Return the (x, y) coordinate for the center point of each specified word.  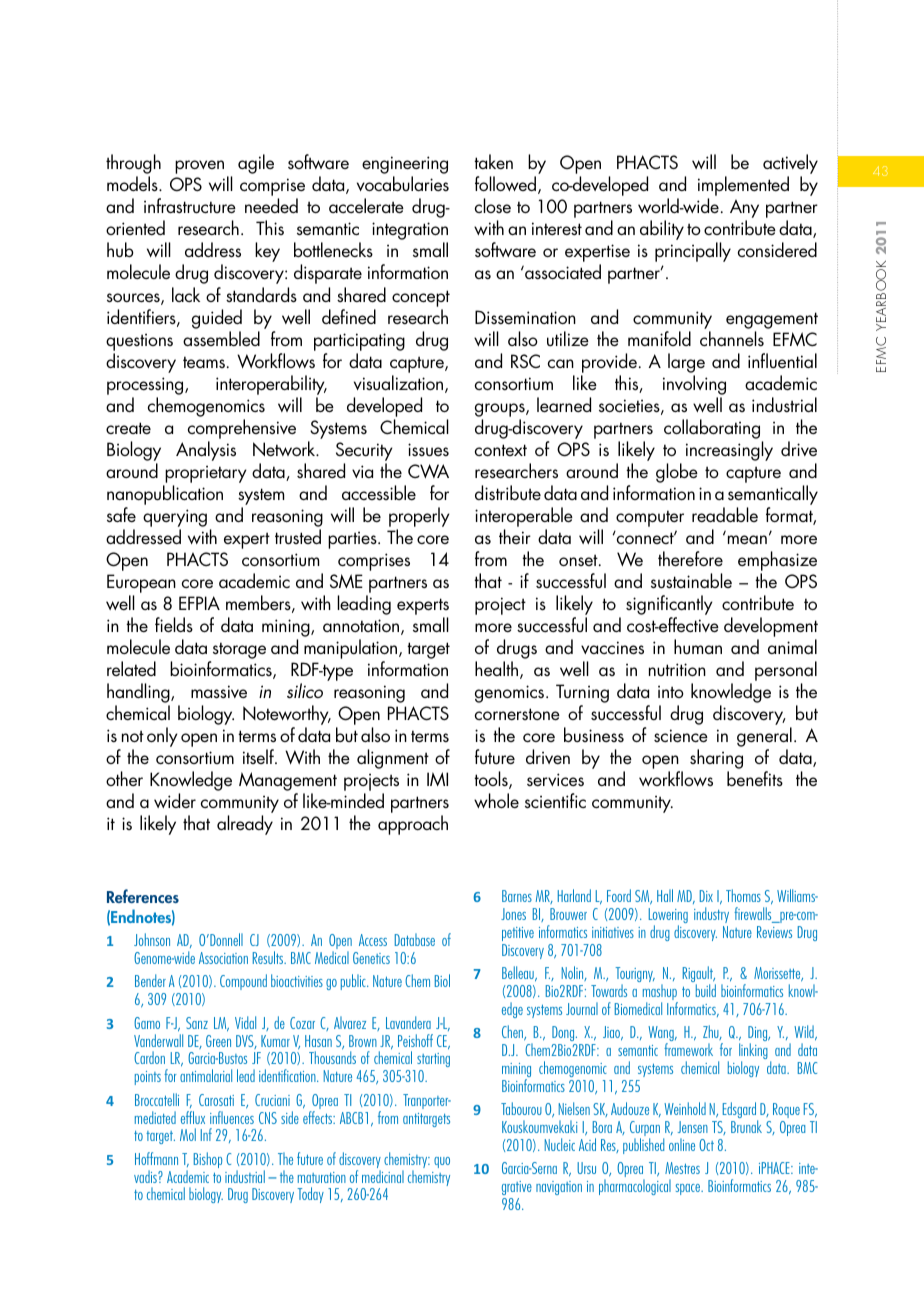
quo (442, 1162)
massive (219, 692)
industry (711, 915)
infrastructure (190, 206)
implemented (743, 187)
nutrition (677, 669)
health (496, 668)
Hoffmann (156, 1158)
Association (223, 958)
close (493, 205)
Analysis (206, 451)
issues (428, 449)
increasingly (729, 451)
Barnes (517, 896)
